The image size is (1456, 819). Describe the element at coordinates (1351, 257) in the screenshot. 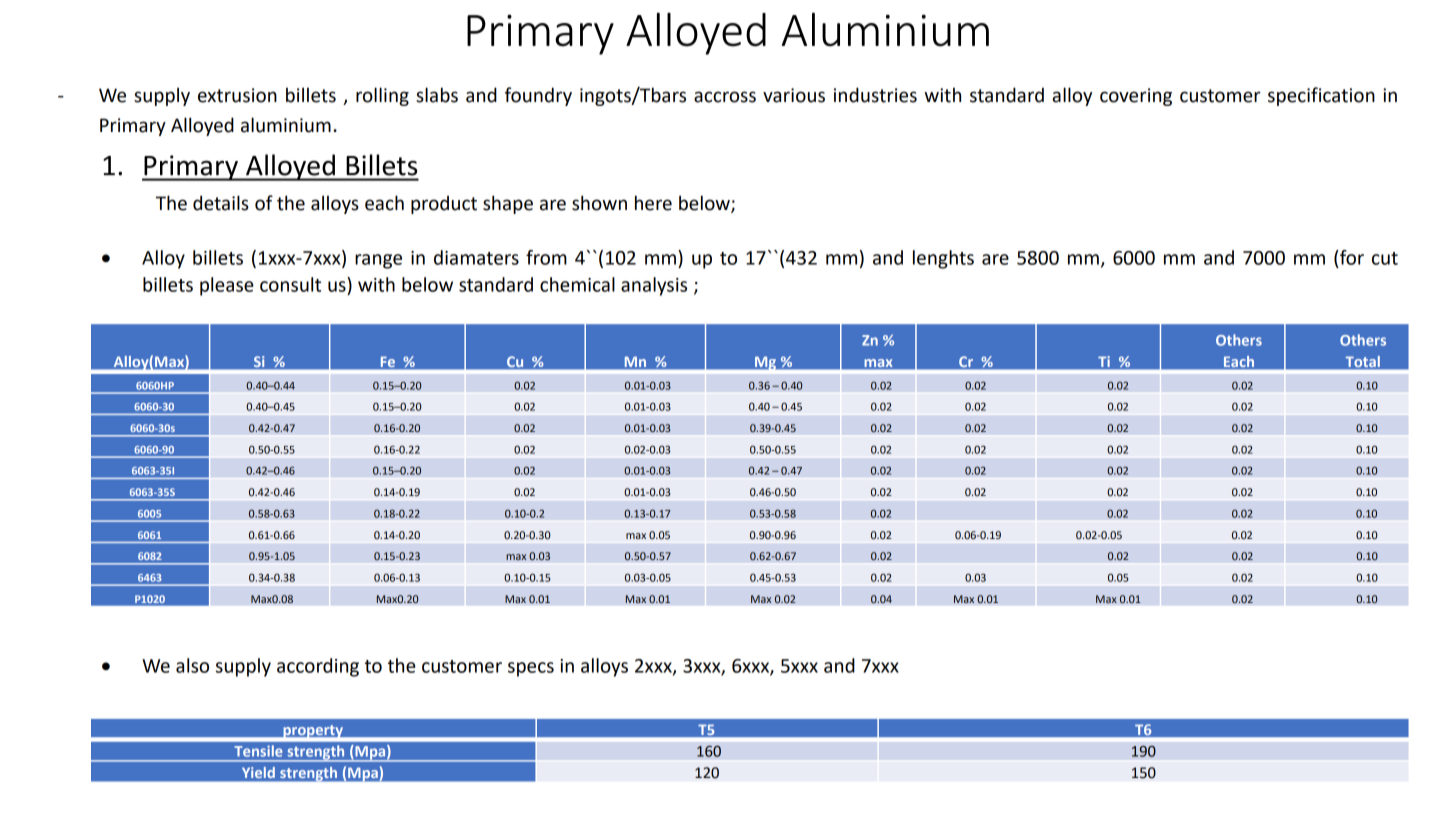

I see `for` at that location.
